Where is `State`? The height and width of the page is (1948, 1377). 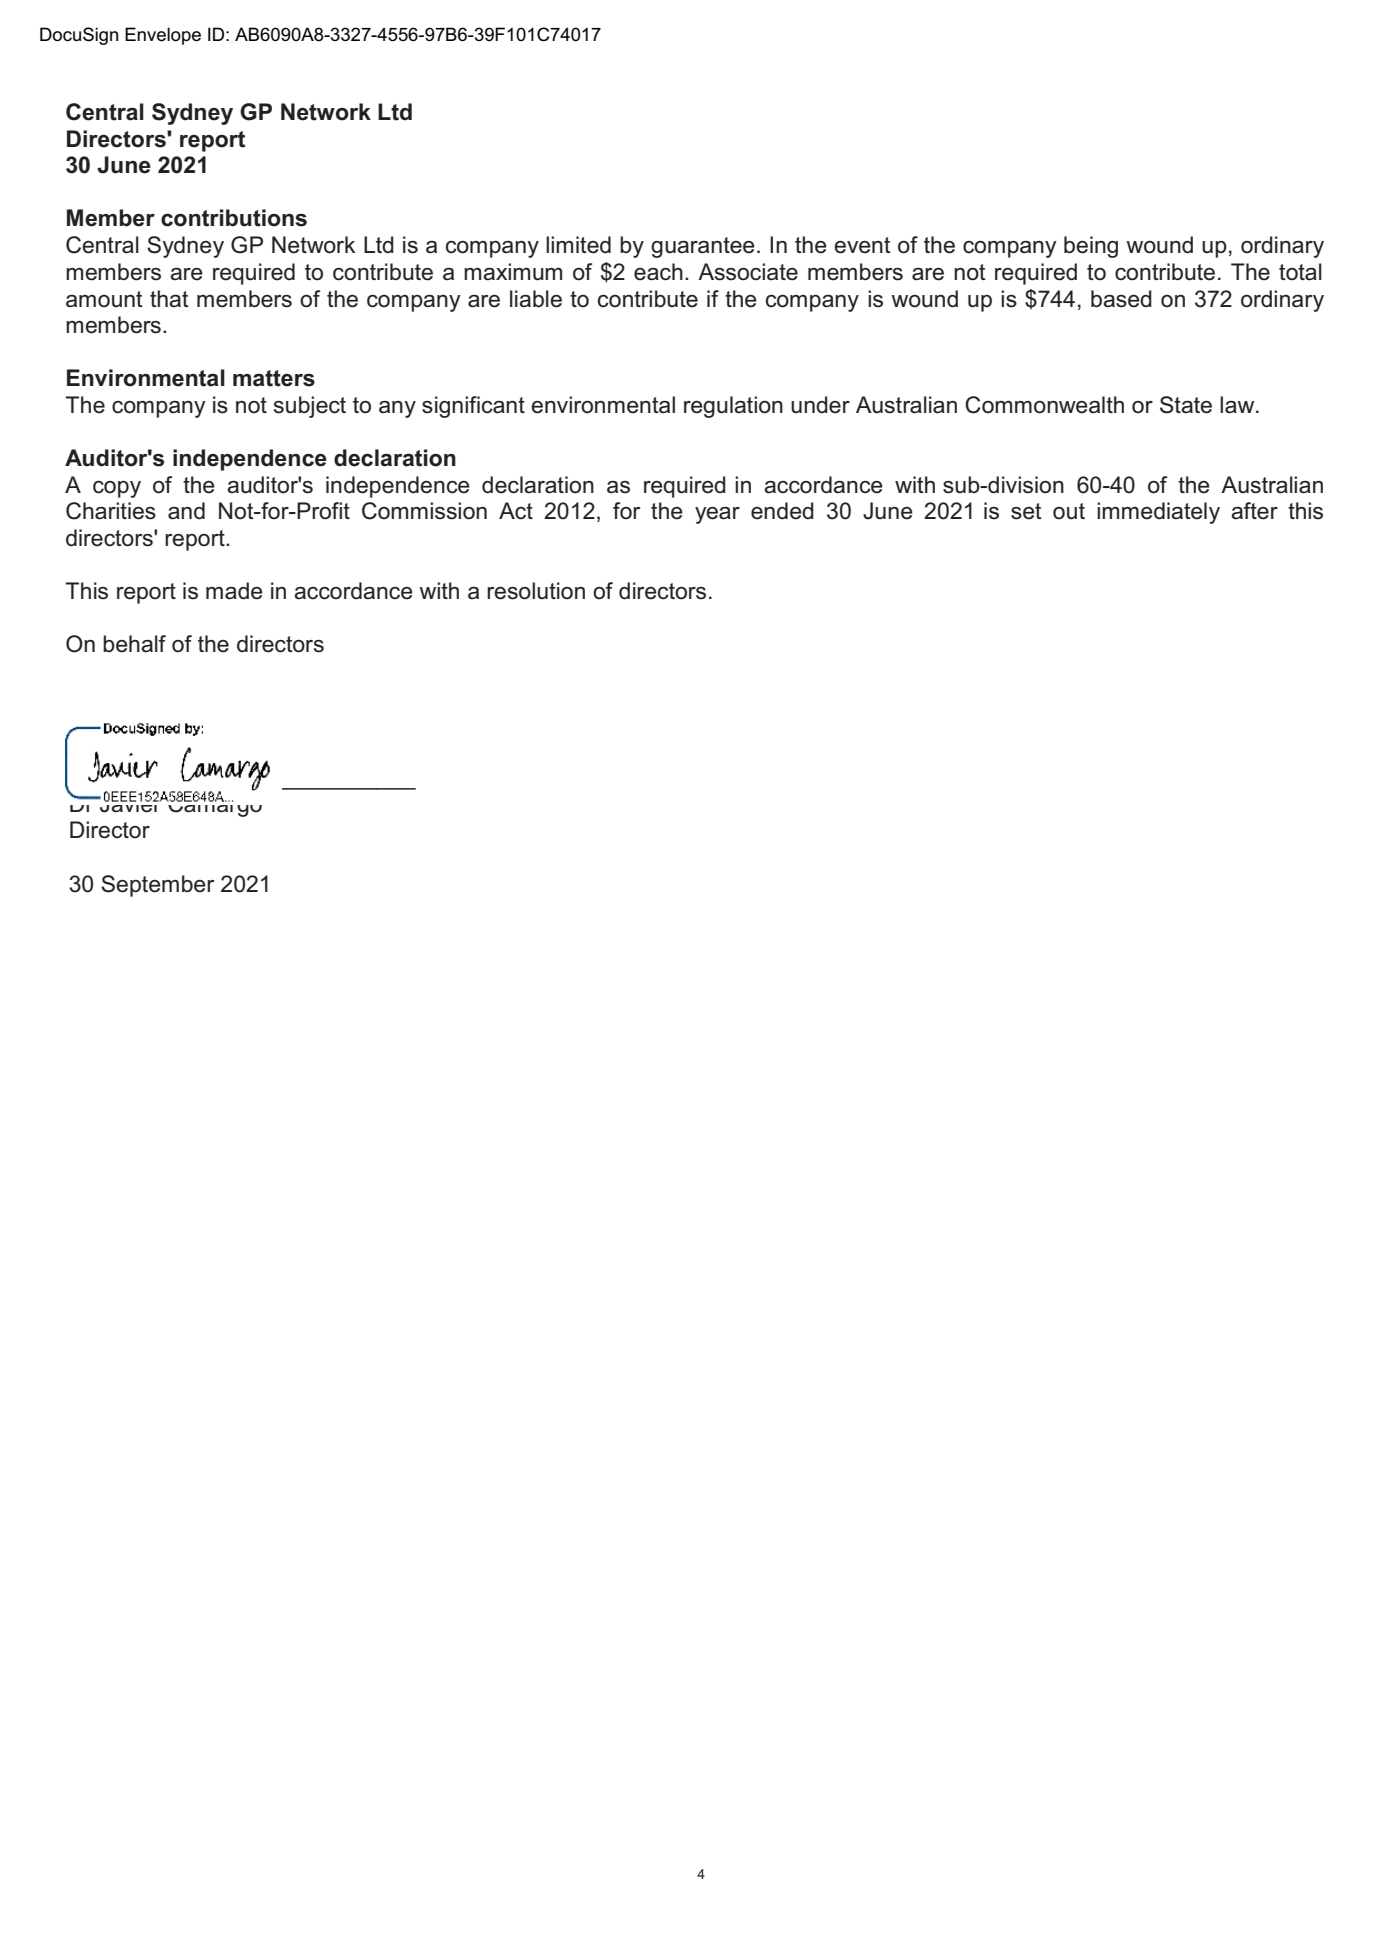
State is located at coordinates (1186, 405).
